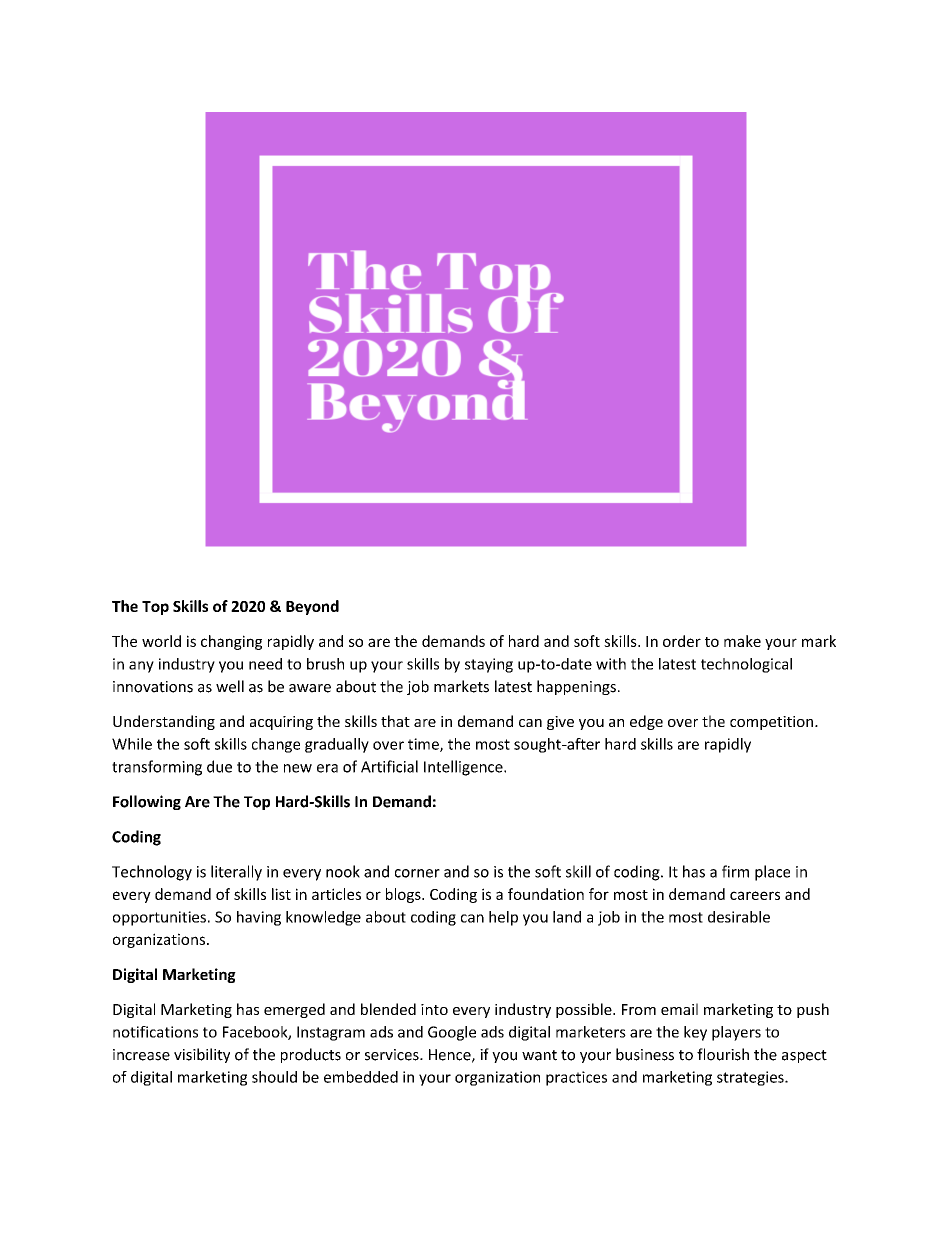  What do you see at coordinates (503, 918) in the screenshot?
I see `help` at bounding box center [503, 918].
